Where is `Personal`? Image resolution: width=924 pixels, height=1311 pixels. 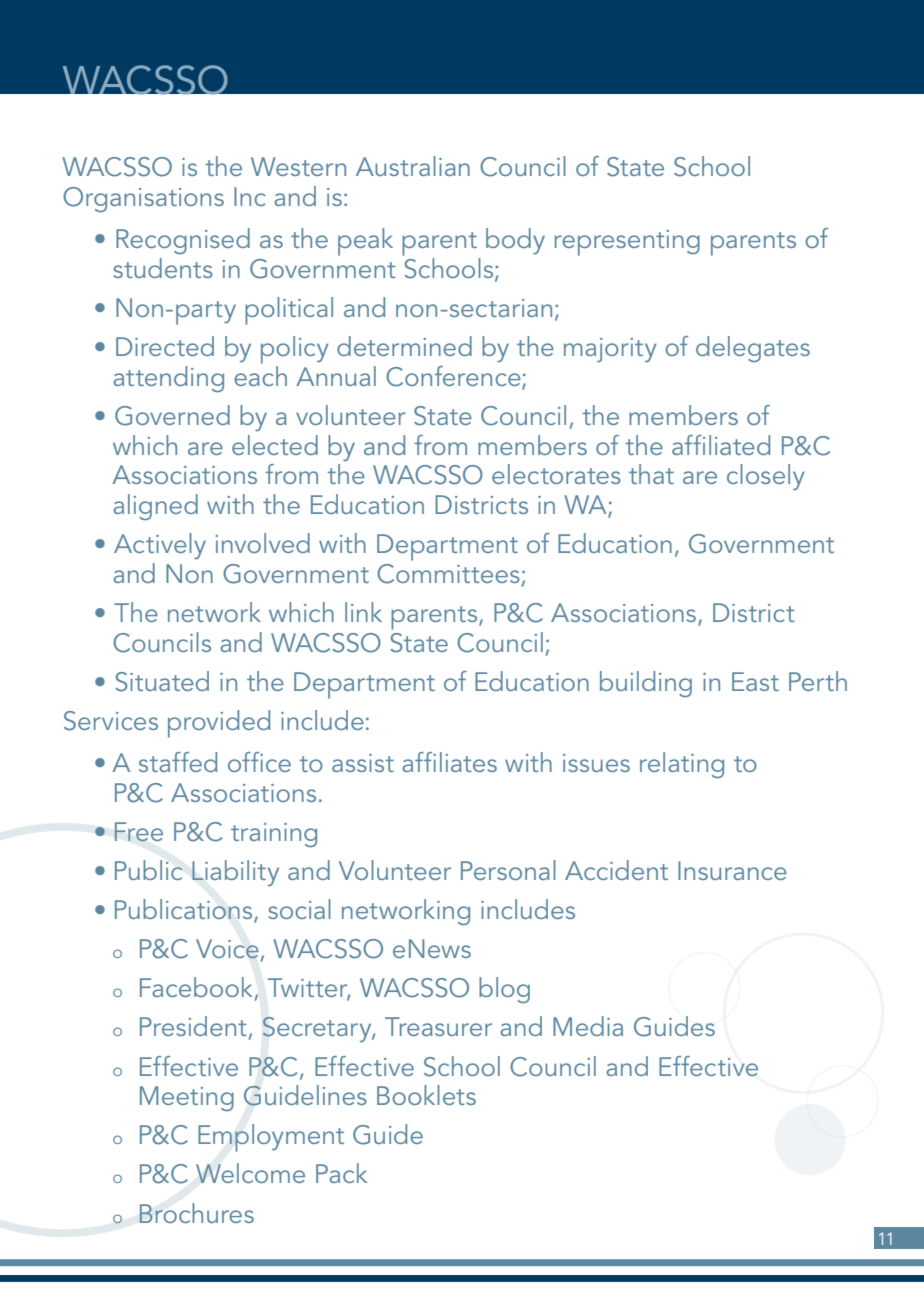
Personal is located at coordinates (508, 870).
